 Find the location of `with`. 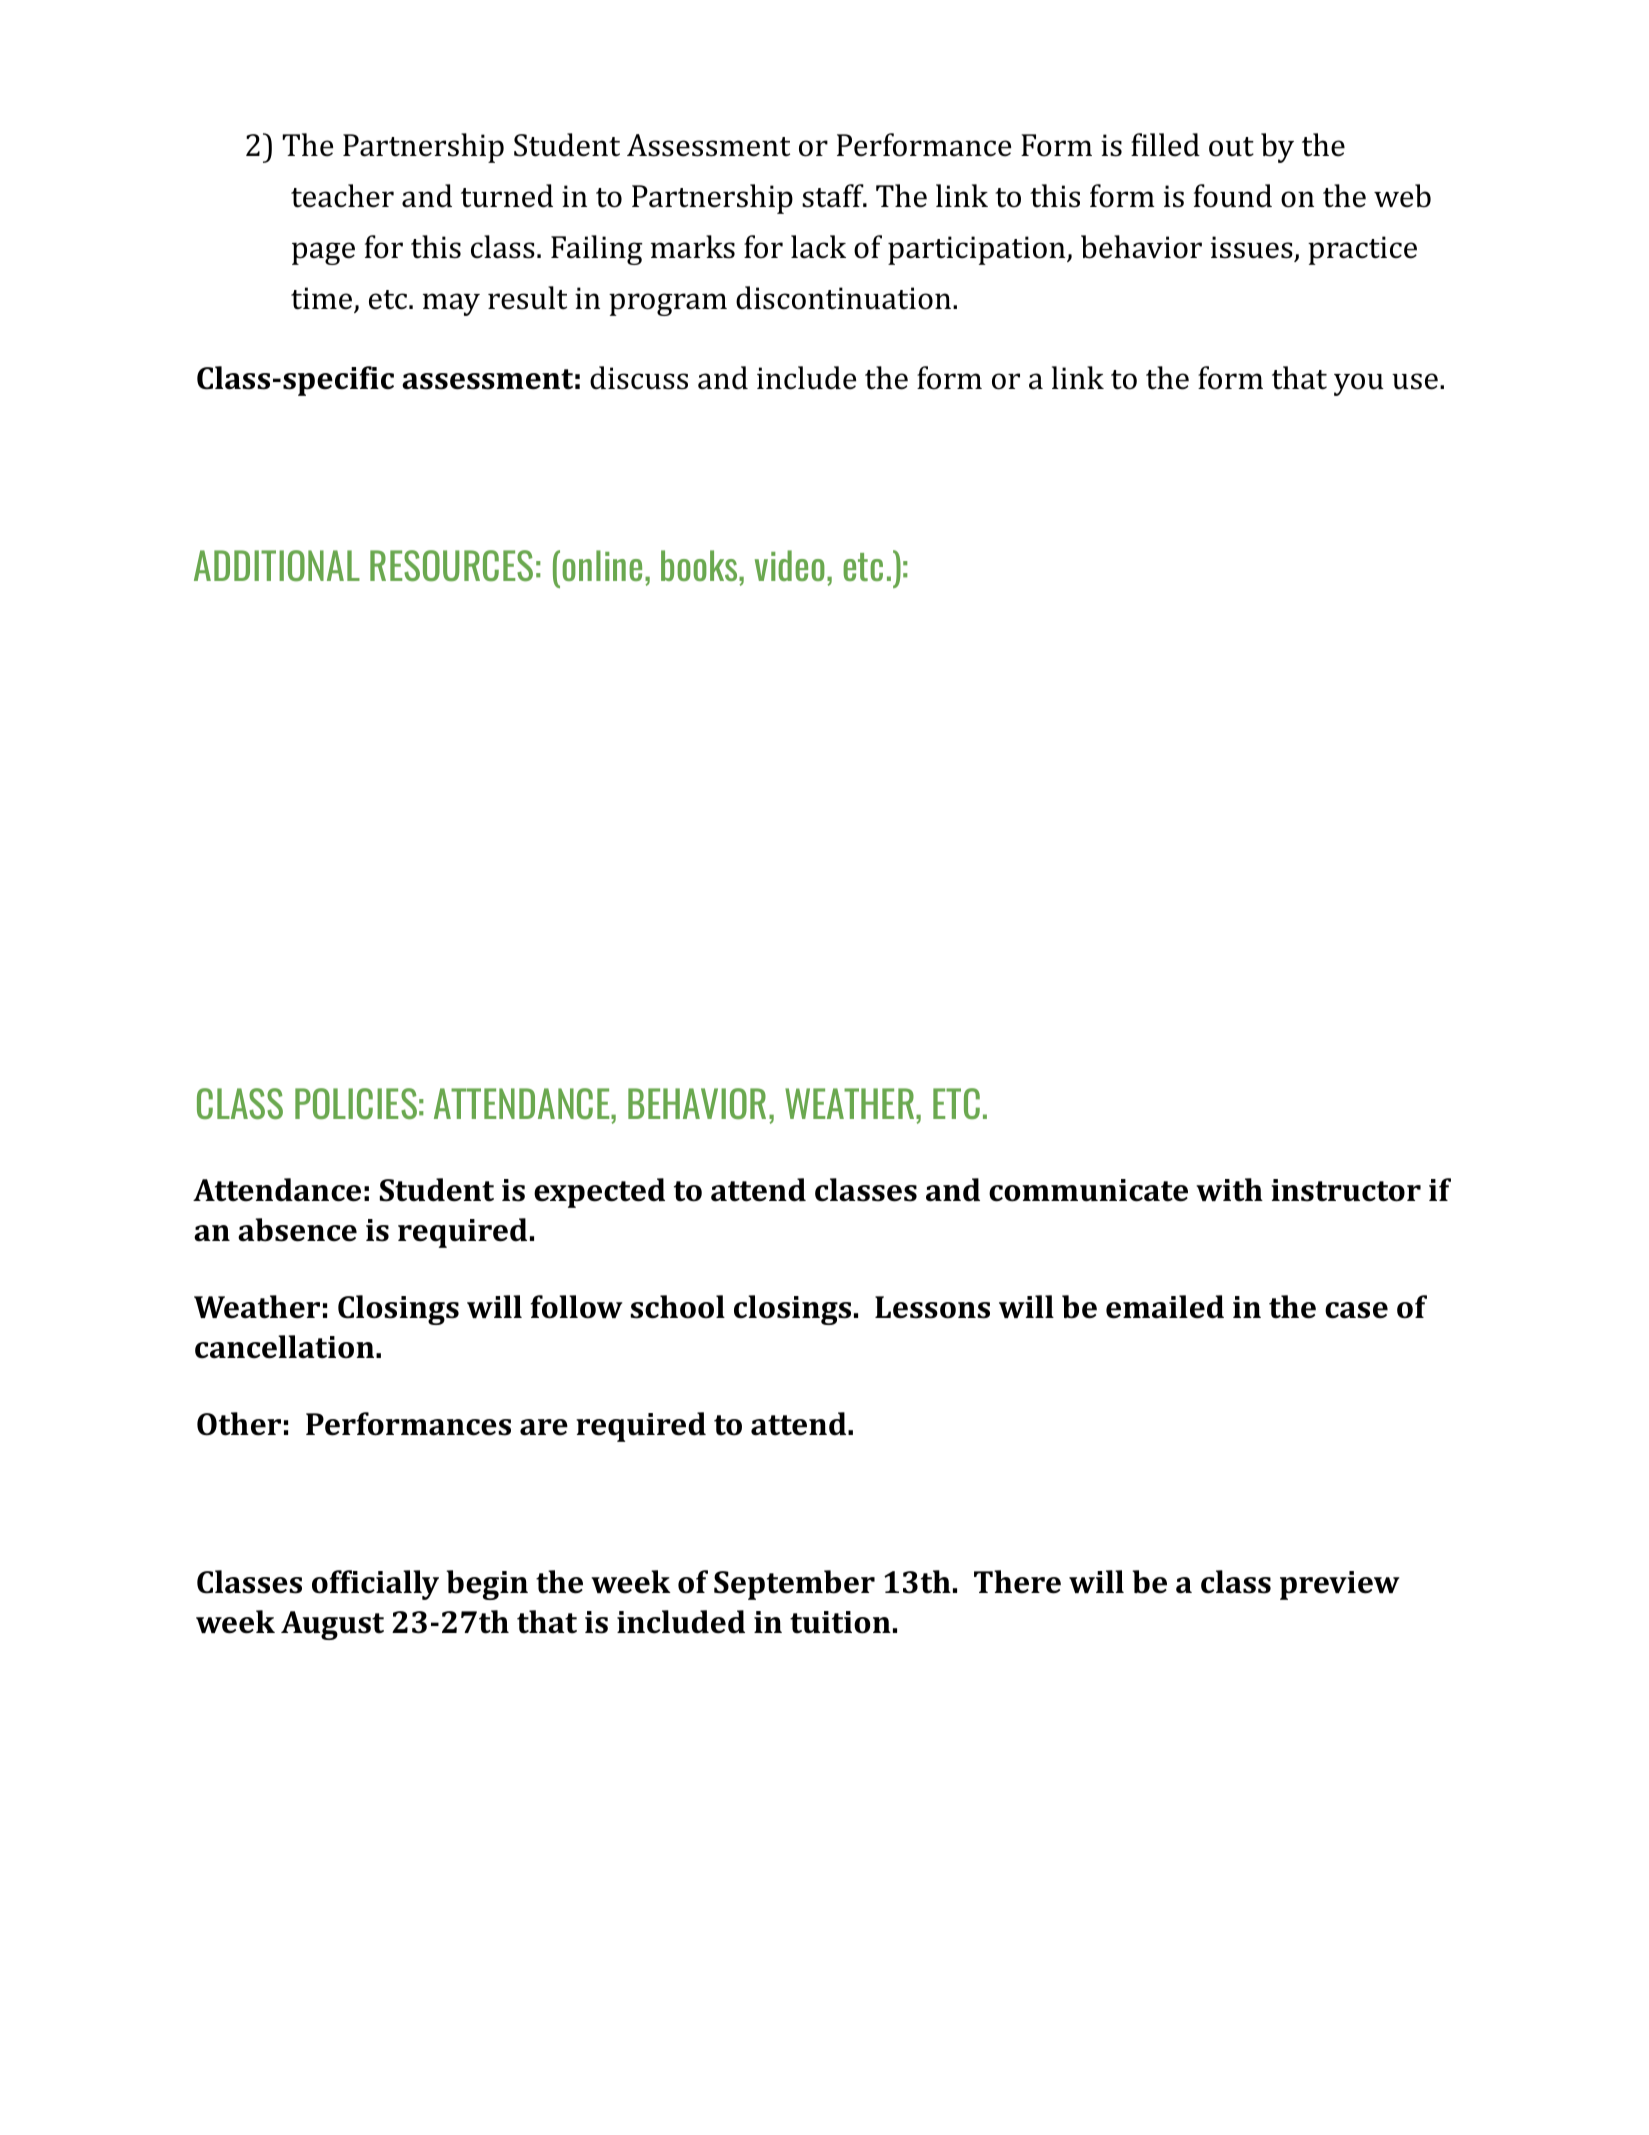

with is located at coordinates (1229, 1190).
